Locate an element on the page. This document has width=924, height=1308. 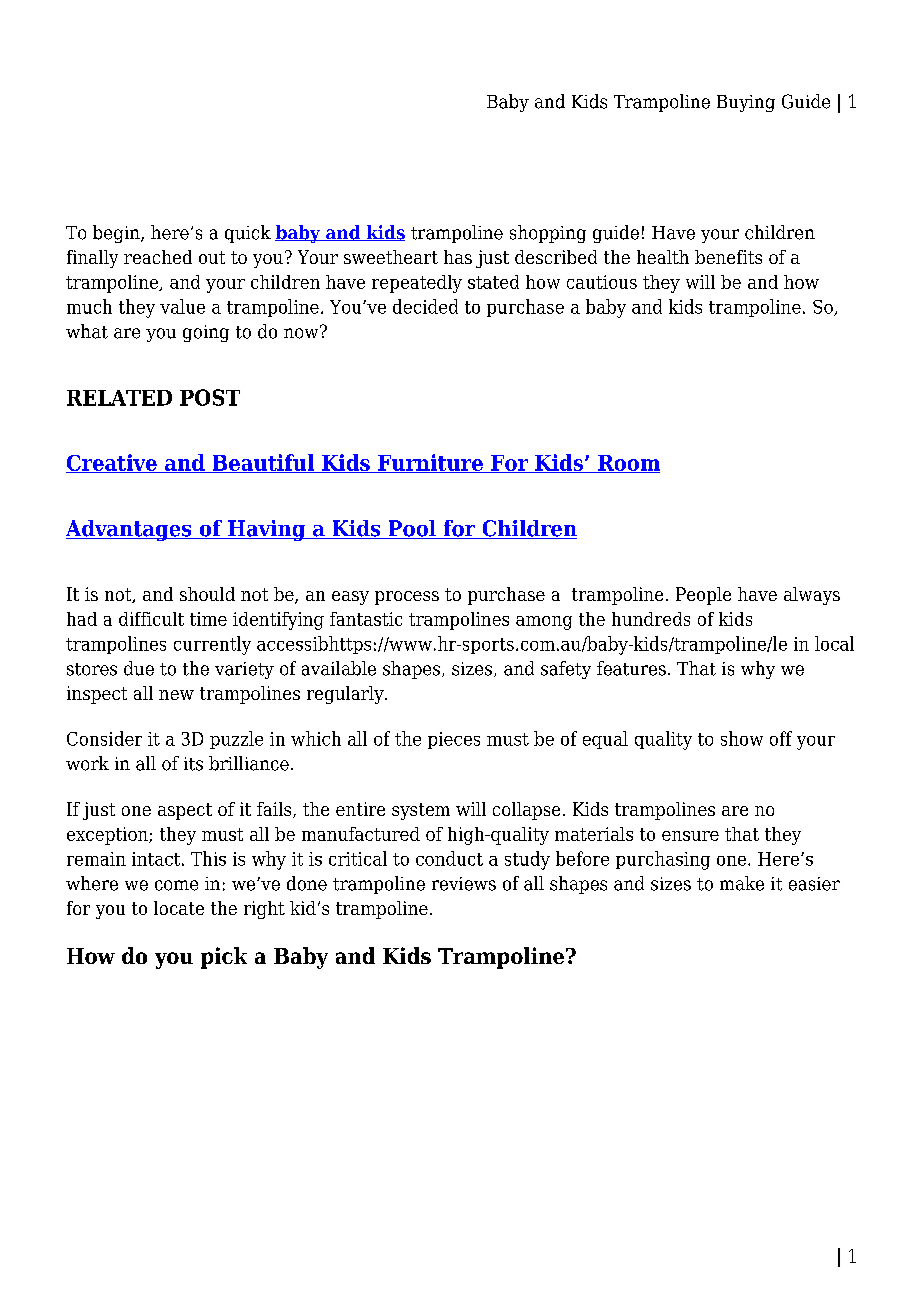
benefits is located at coordinates (728, 257).
